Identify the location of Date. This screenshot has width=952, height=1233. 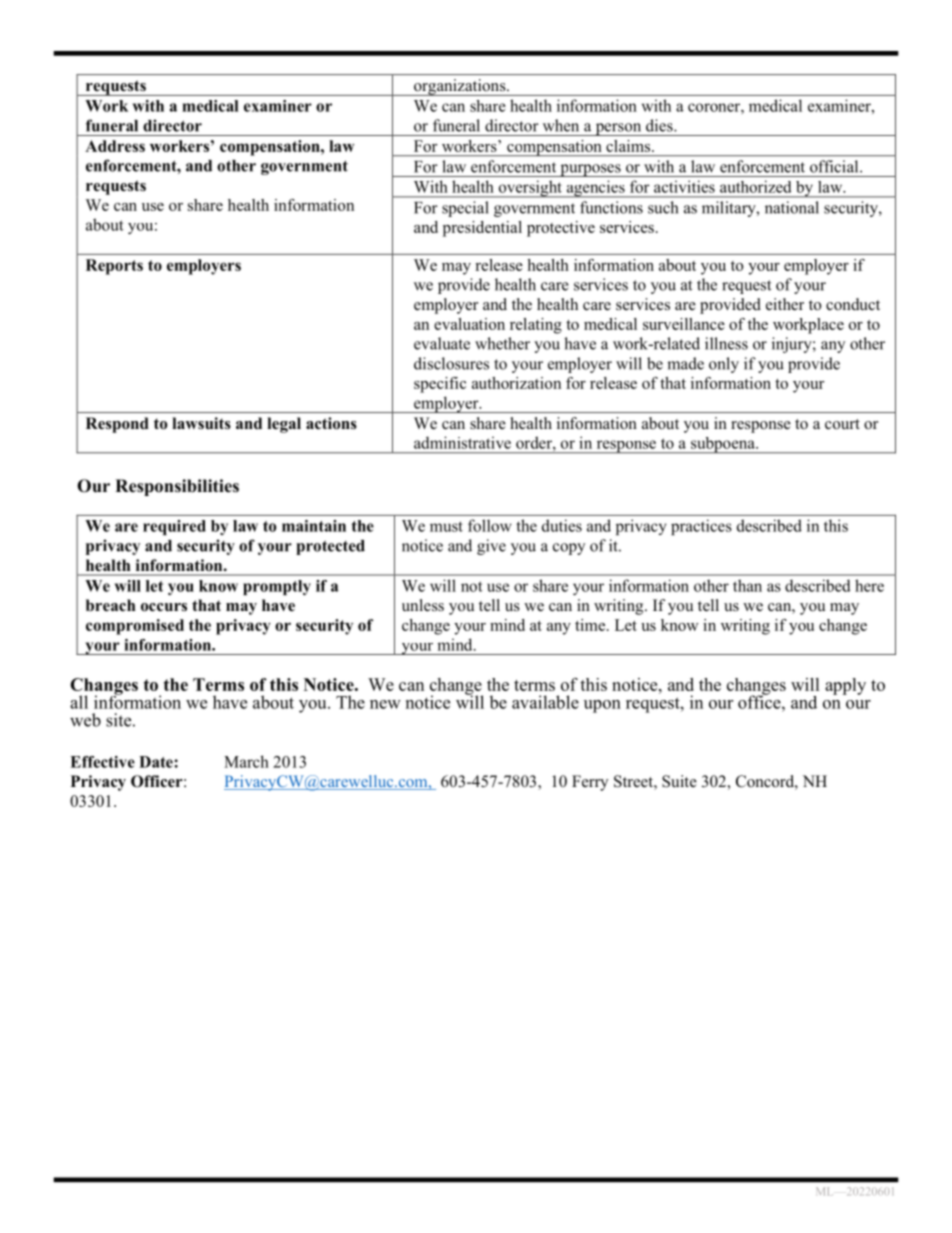
(157, 762).
